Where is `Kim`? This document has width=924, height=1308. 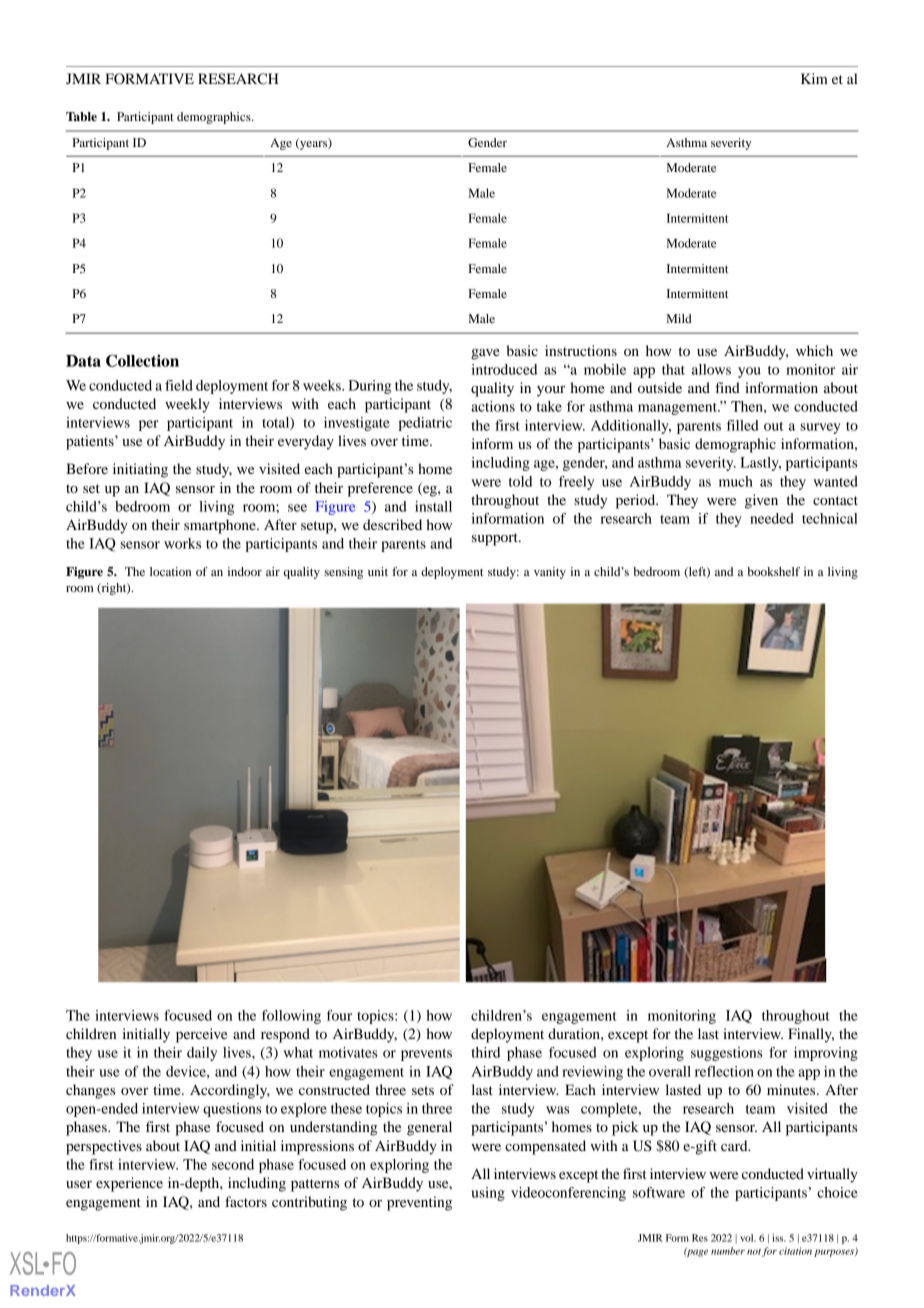
Kim is located at coordinates (814, 78).
